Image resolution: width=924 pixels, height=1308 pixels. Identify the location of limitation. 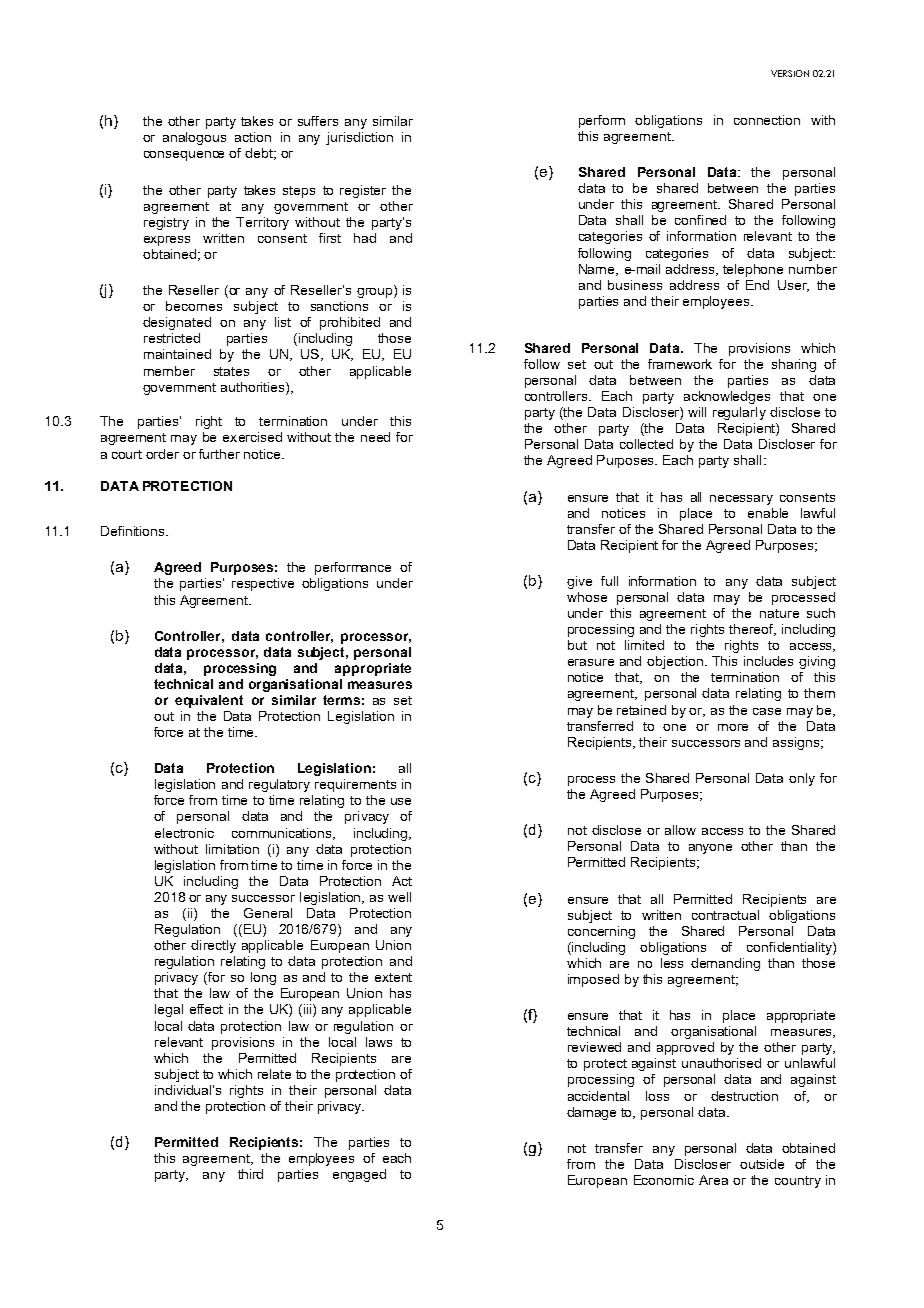
(232, 849).
